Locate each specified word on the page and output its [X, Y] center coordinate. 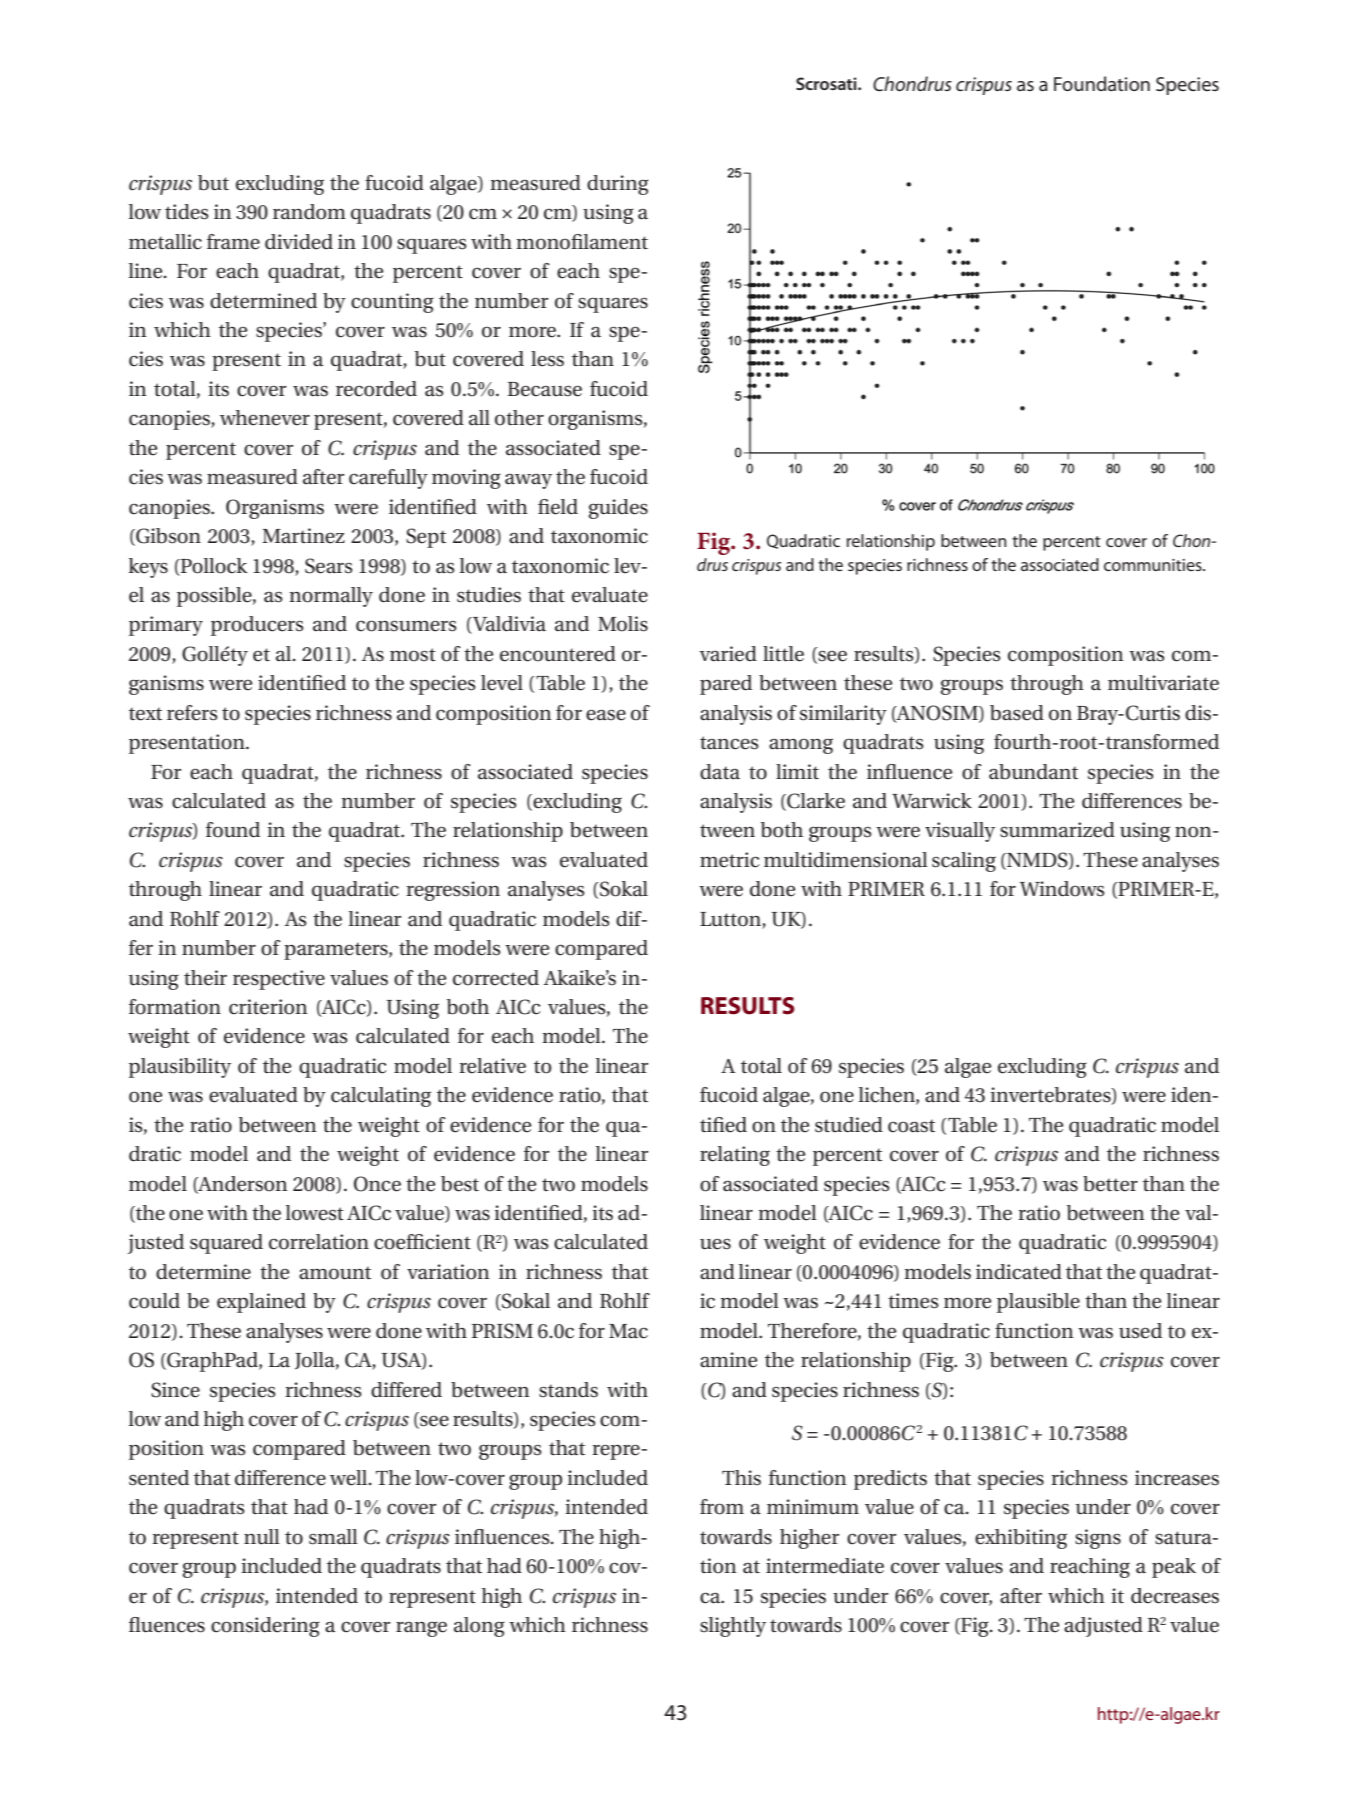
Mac [628, 1331]
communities [1154, 565]
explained [261, 1303]
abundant [1033, 772]
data [720, 772]
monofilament [582, 242]
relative [492, 1066]
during [618, 185]
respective [279, 980]
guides [618, 509]
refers [192, 713]
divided [299, 242]
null [262, 1536]
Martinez [303, 536]
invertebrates [1051, 1096]
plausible [1038, 1303]
